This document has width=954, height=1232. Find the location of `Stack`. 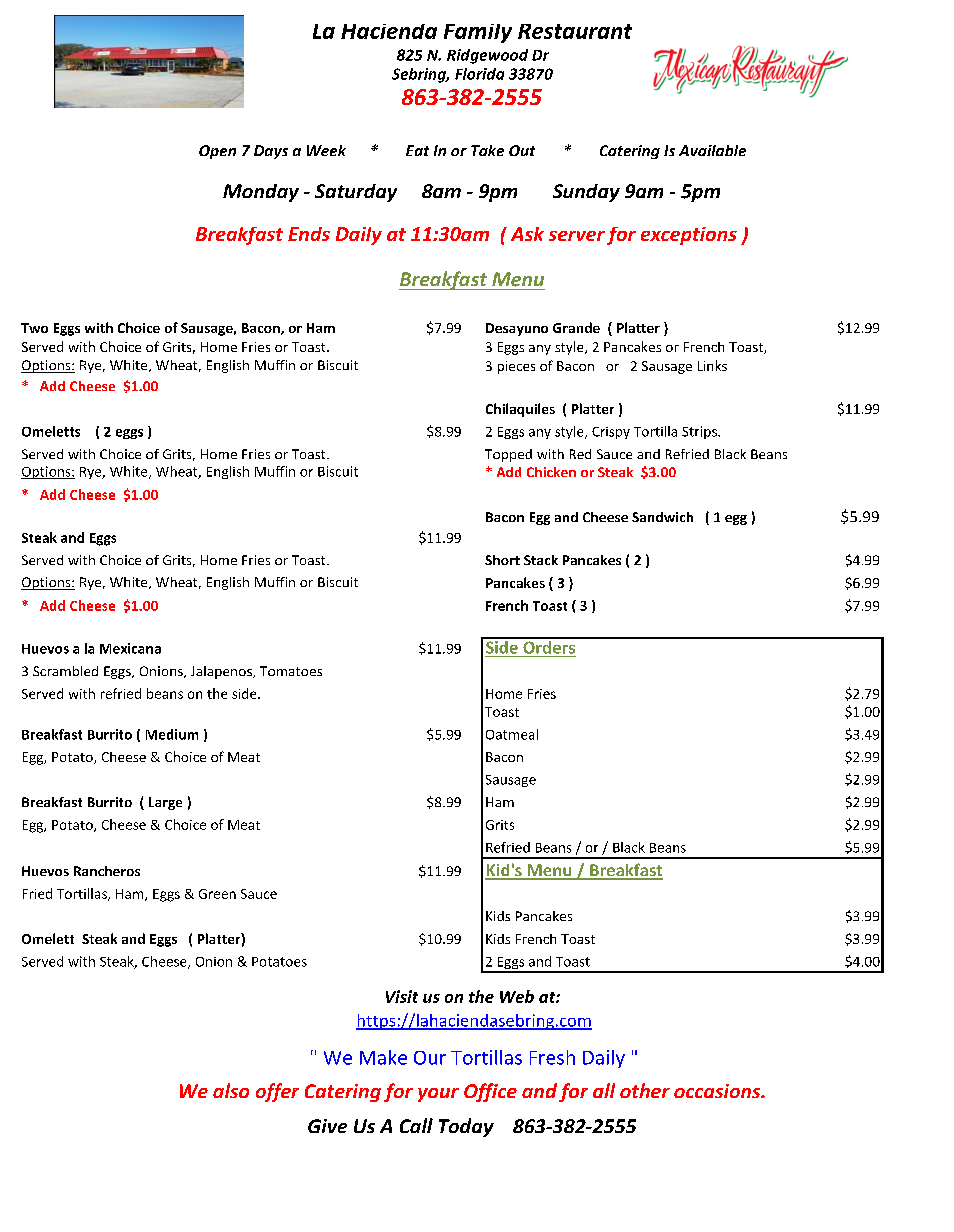

Stack is located at coordinates (541, 560).
